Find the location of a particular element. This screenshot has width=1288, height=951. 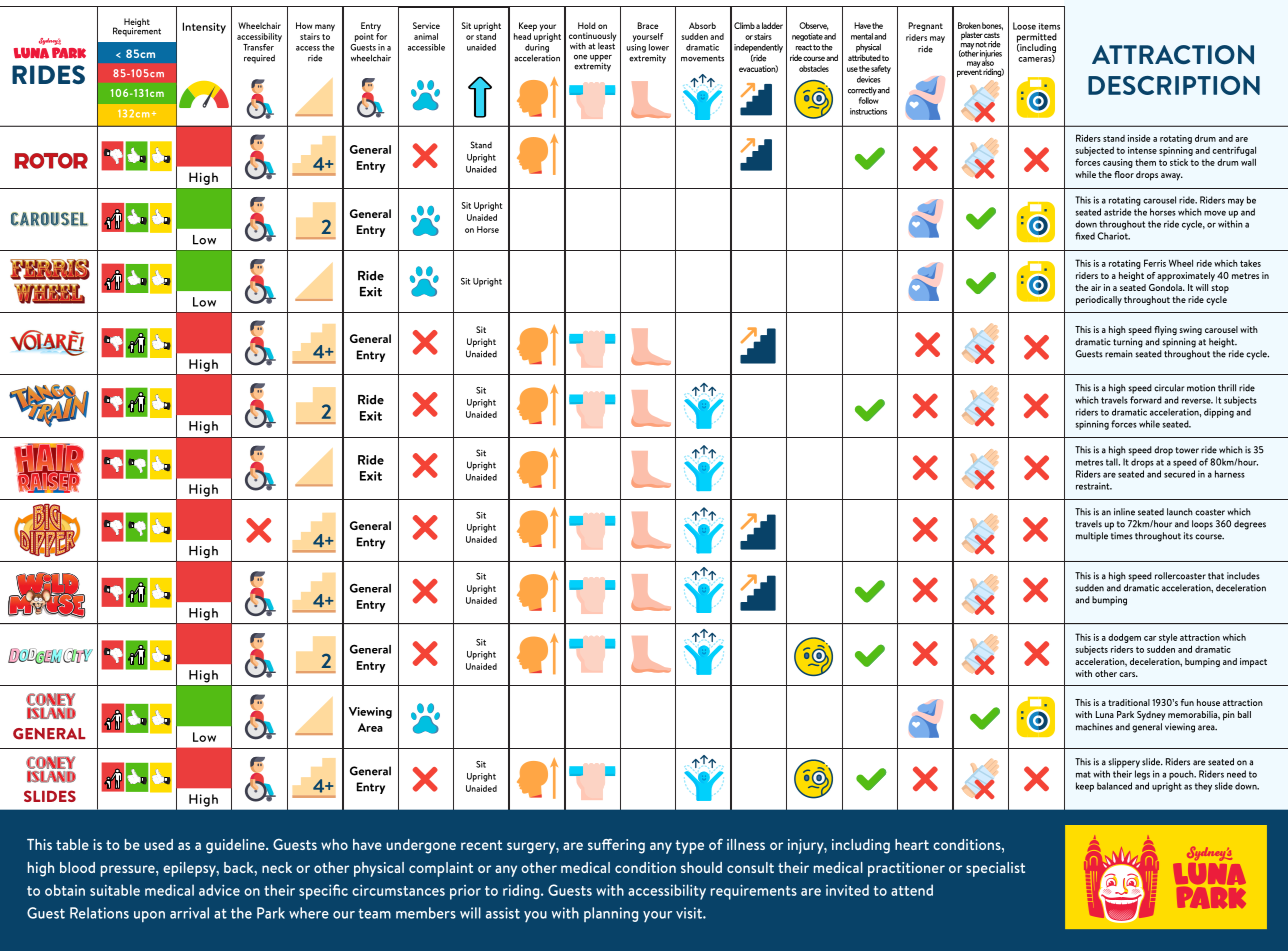

items is located at coordinates (1049, 26).
